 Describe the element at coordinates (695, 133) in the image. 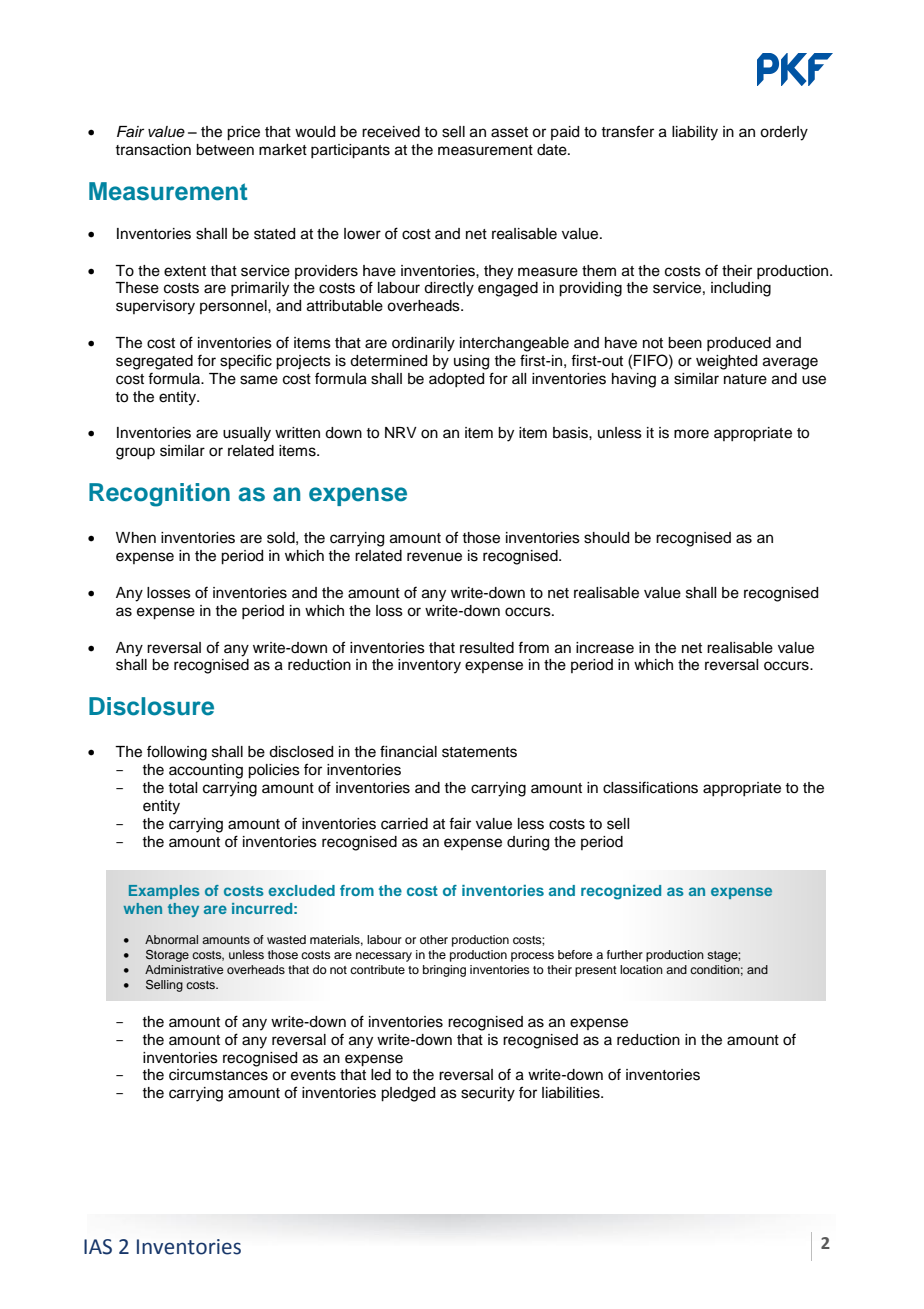

I see `liability` at that location.
